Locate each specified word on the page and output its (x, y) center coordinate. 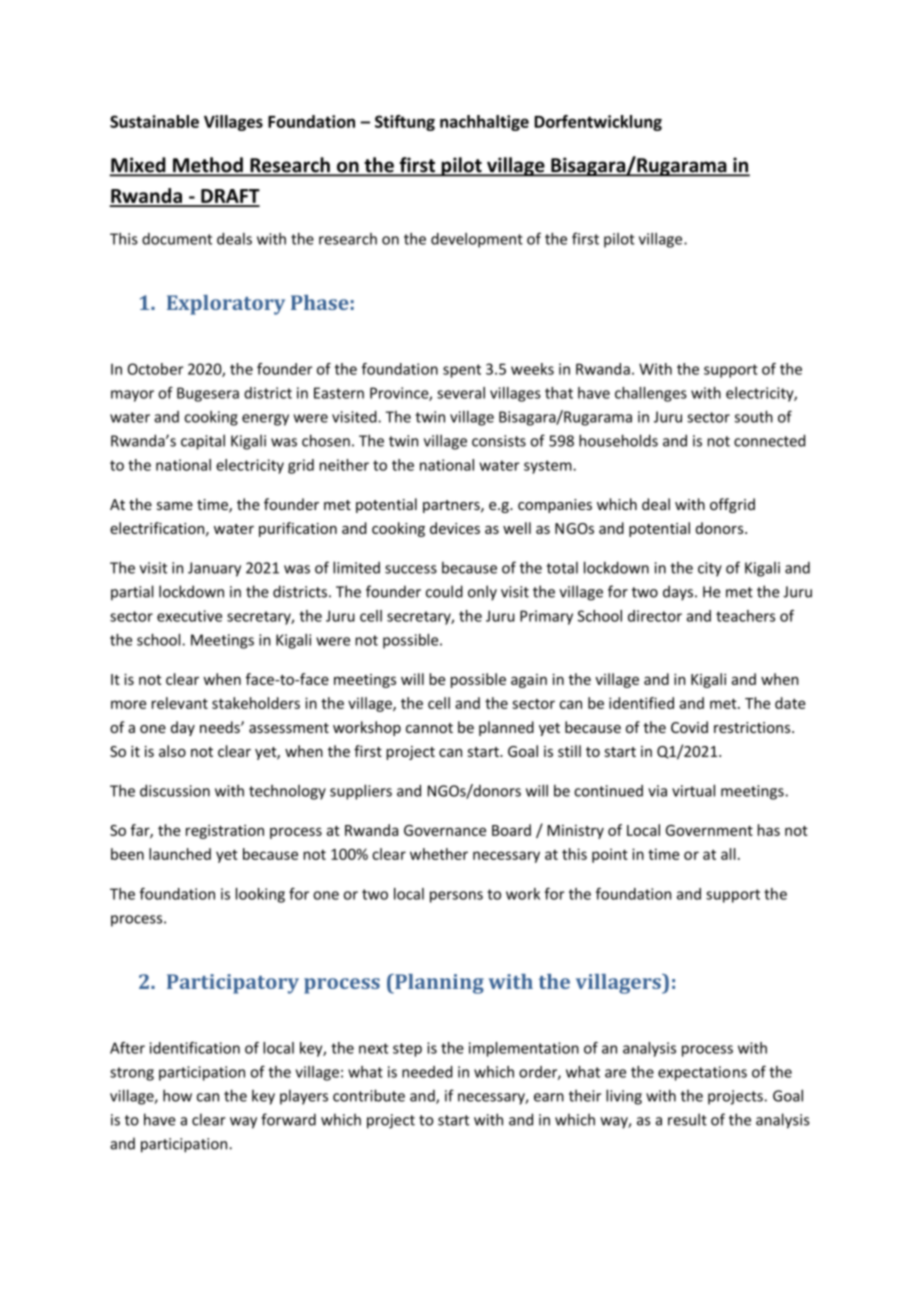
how (177, 1095)
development (477, 240)
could (444, 591)
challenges (651, 394)
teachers (745, 616)
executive (189, 616)
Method (208, 166)
